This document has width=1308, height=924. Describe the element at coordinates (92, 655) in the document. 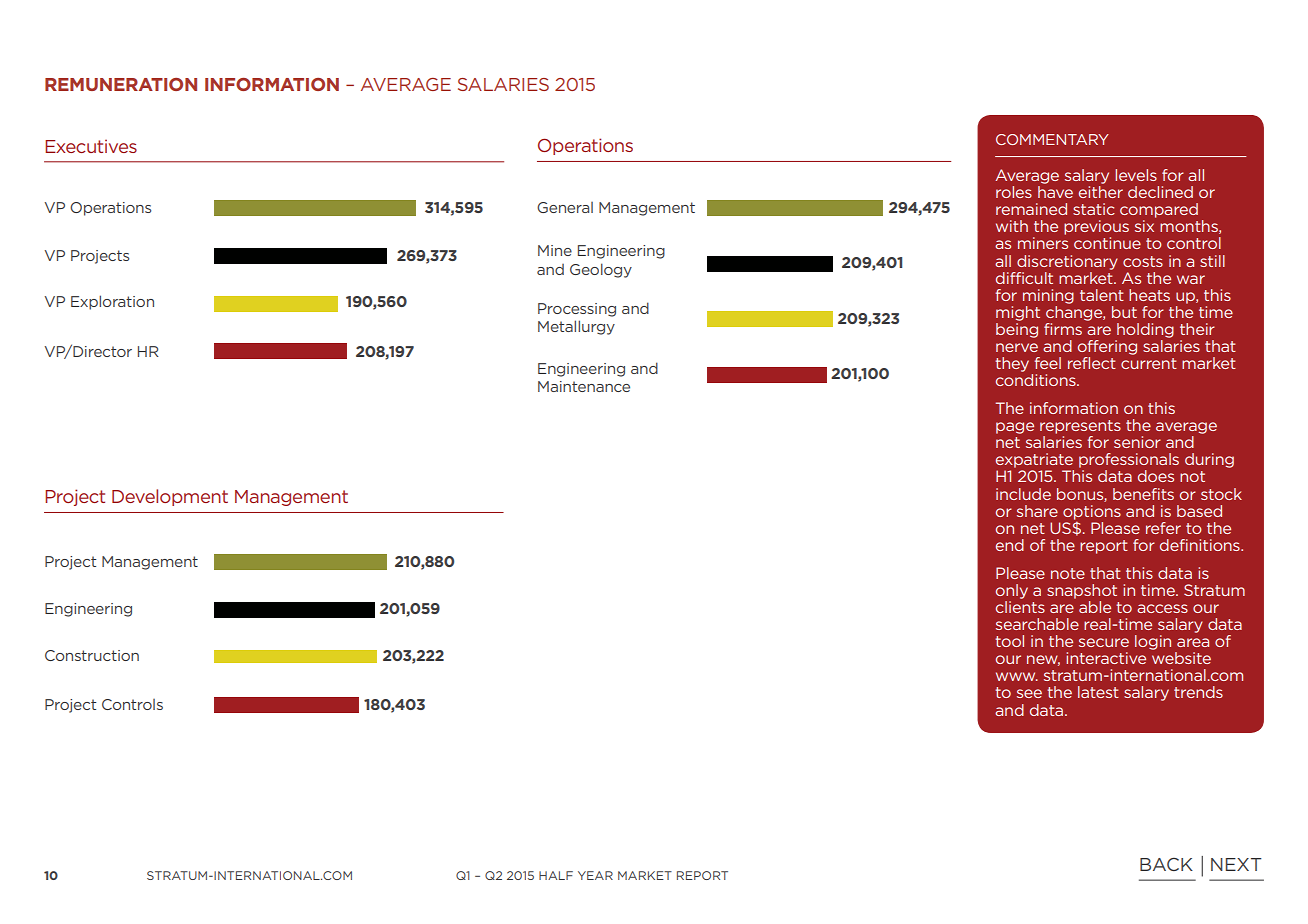

I see `Construction` at that location.
